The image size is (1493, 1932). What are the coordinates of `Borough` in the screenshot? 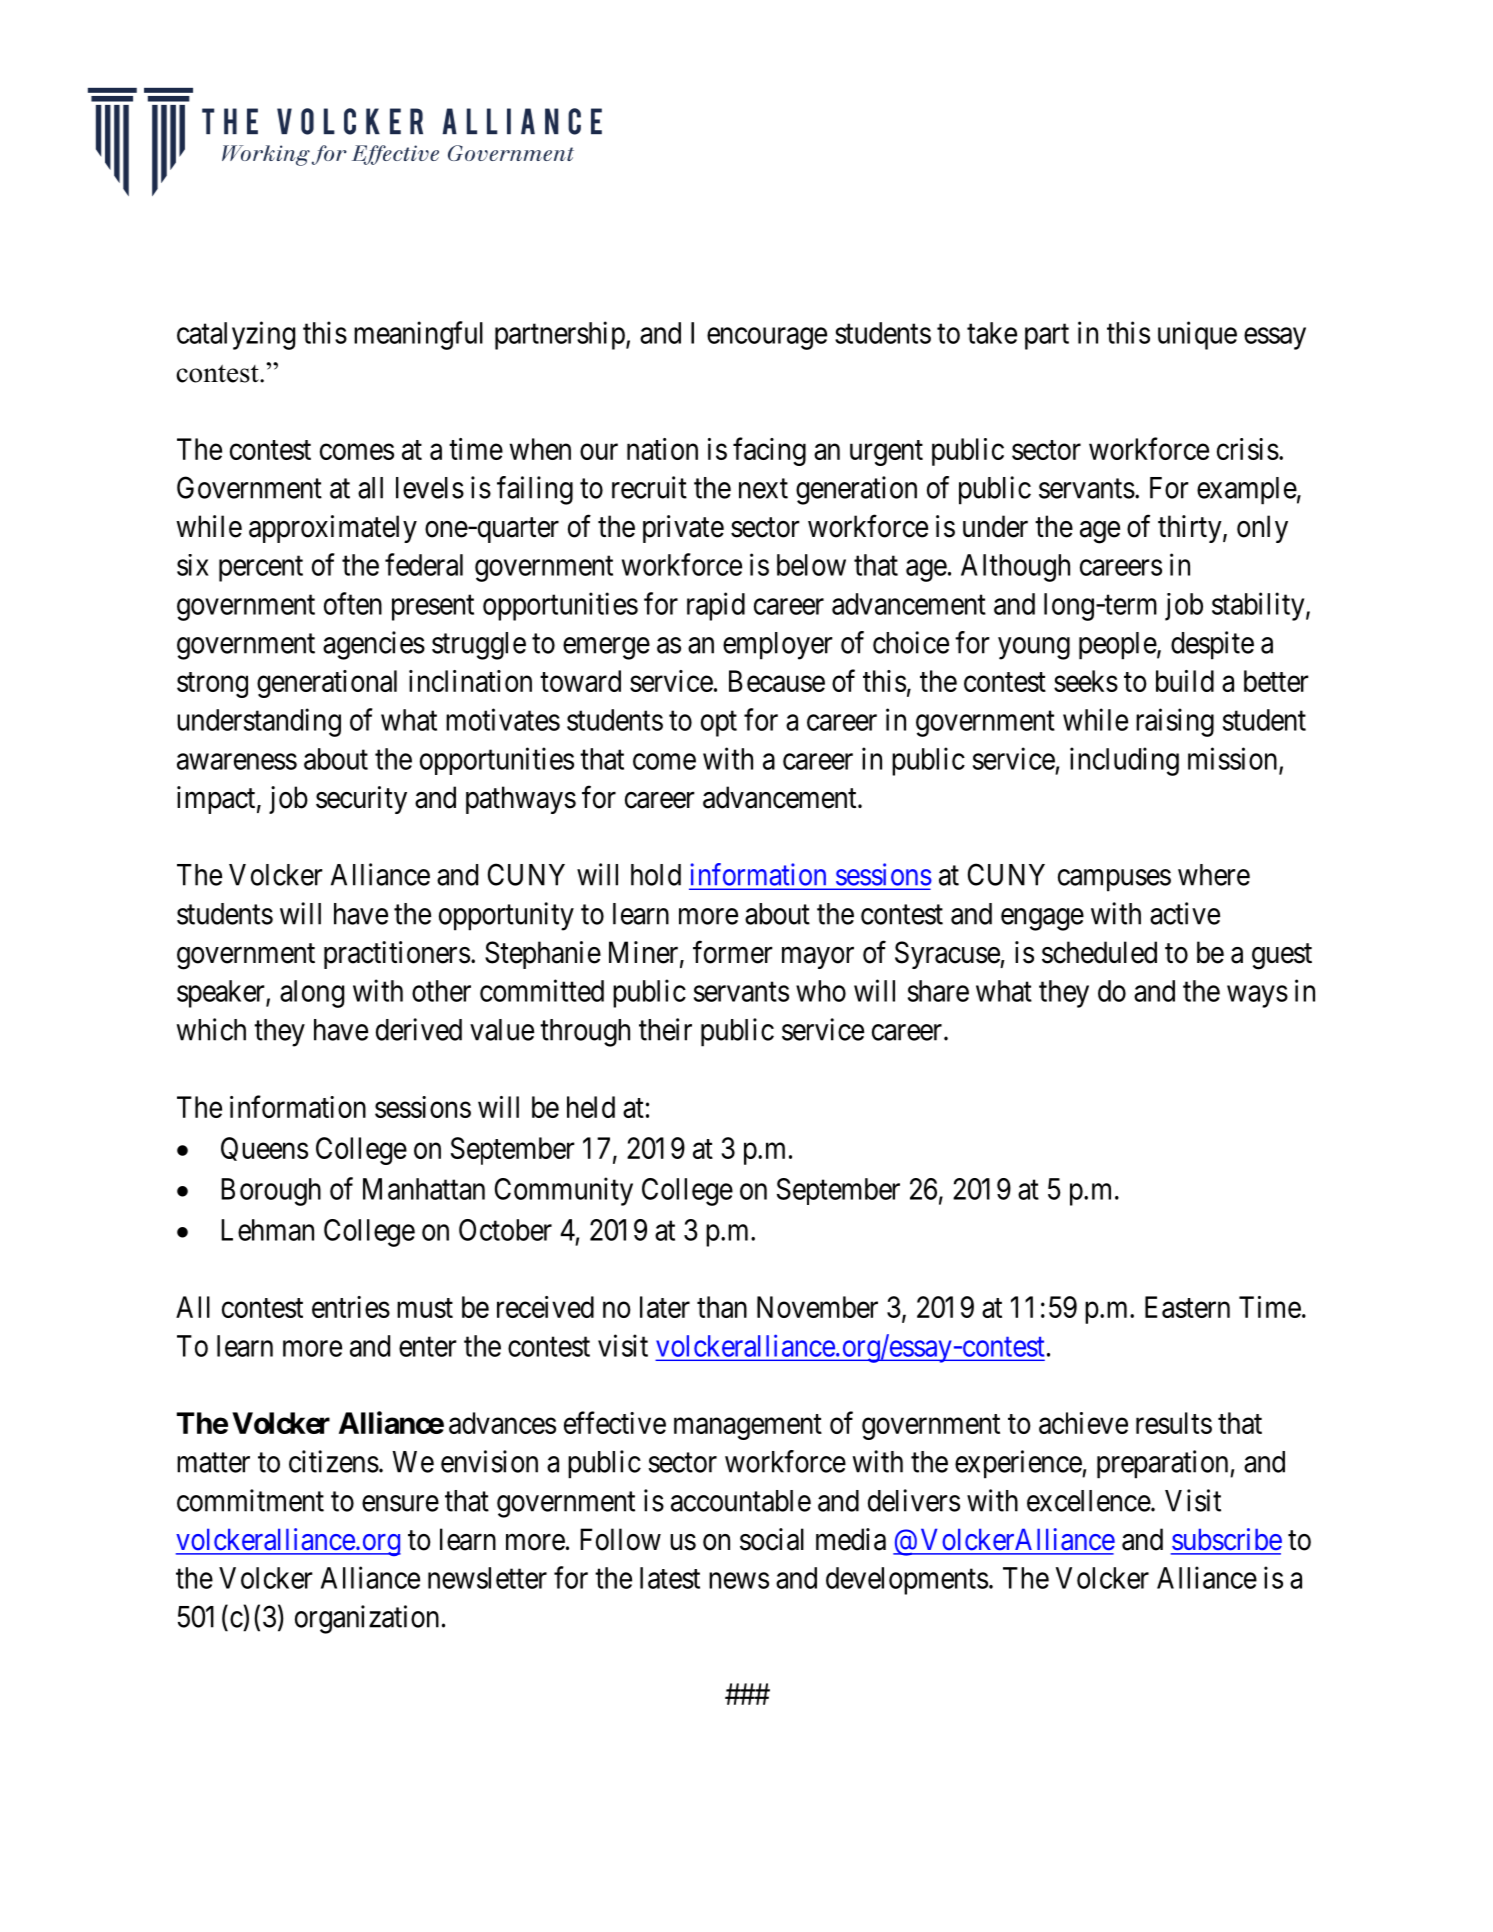 It's located at (271, 1192).
